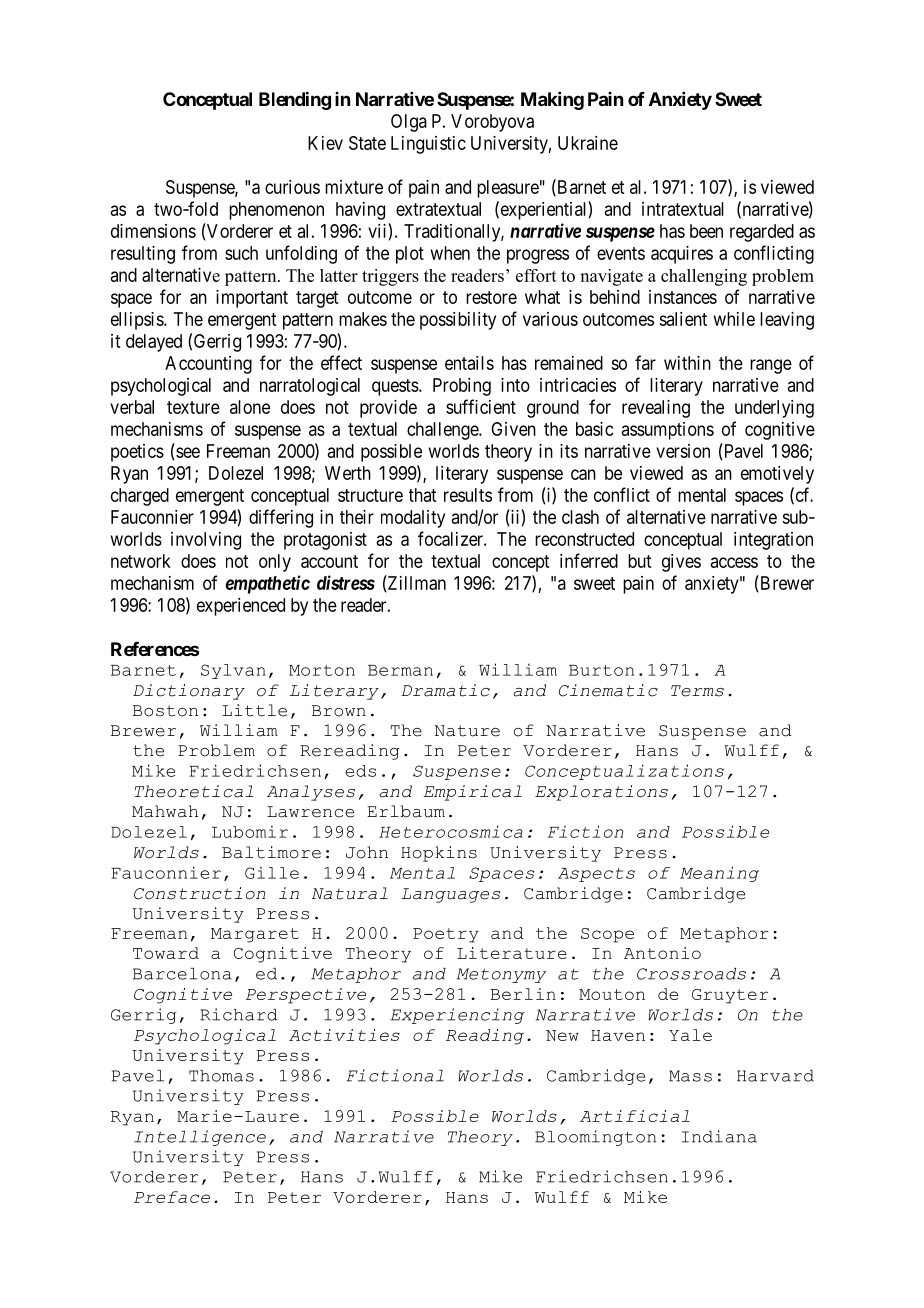 This image has height=1308, width=924. What do you see at coordinates (295, 100) in the image?
I see `Blending` at bounding box center [295, 100].
